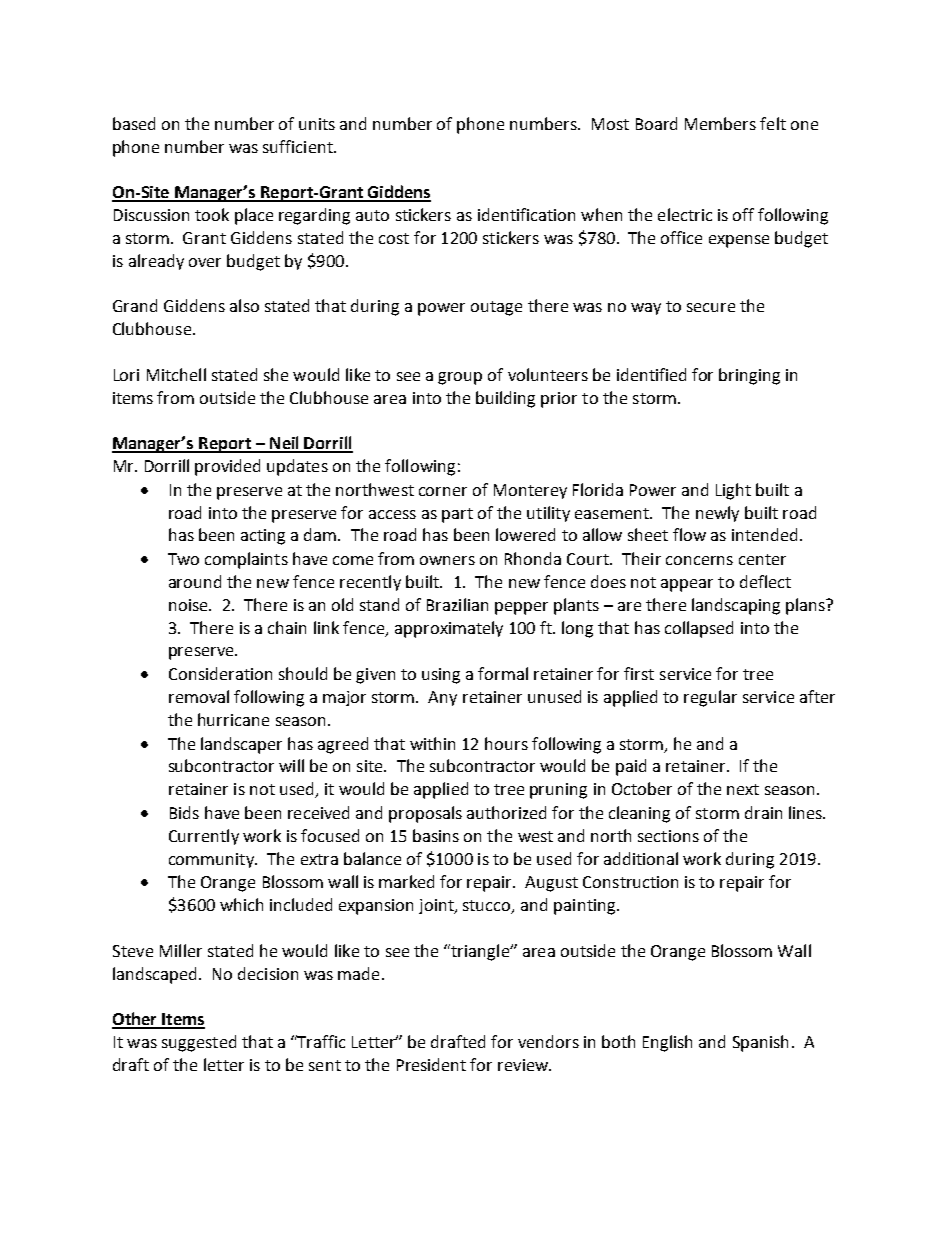 This page has width=952, height=1233. I want to click on suggested, so click(199, 1043).
